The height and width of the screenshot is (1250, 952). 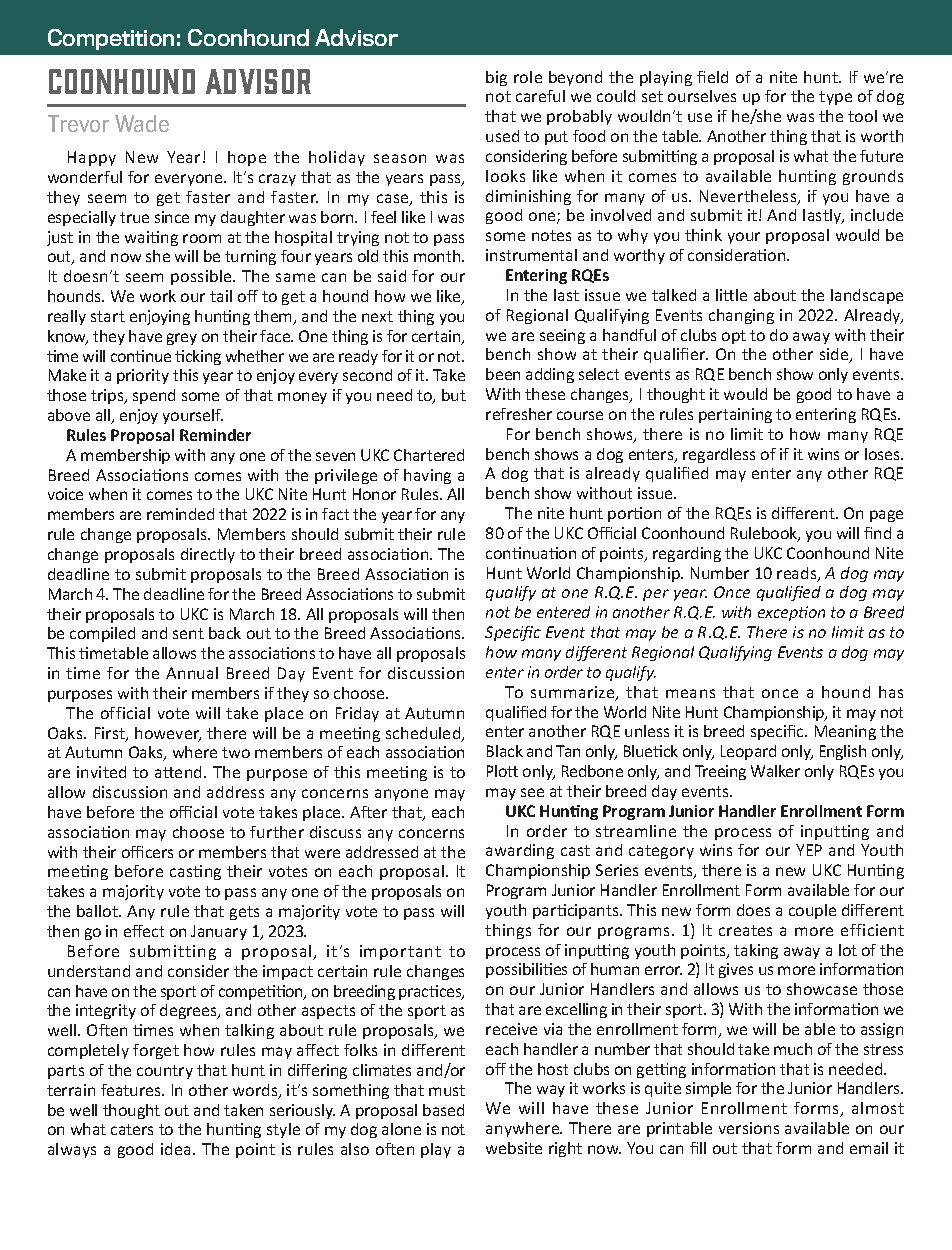 I want to click on Chartered, so click(x=429, y=455).
